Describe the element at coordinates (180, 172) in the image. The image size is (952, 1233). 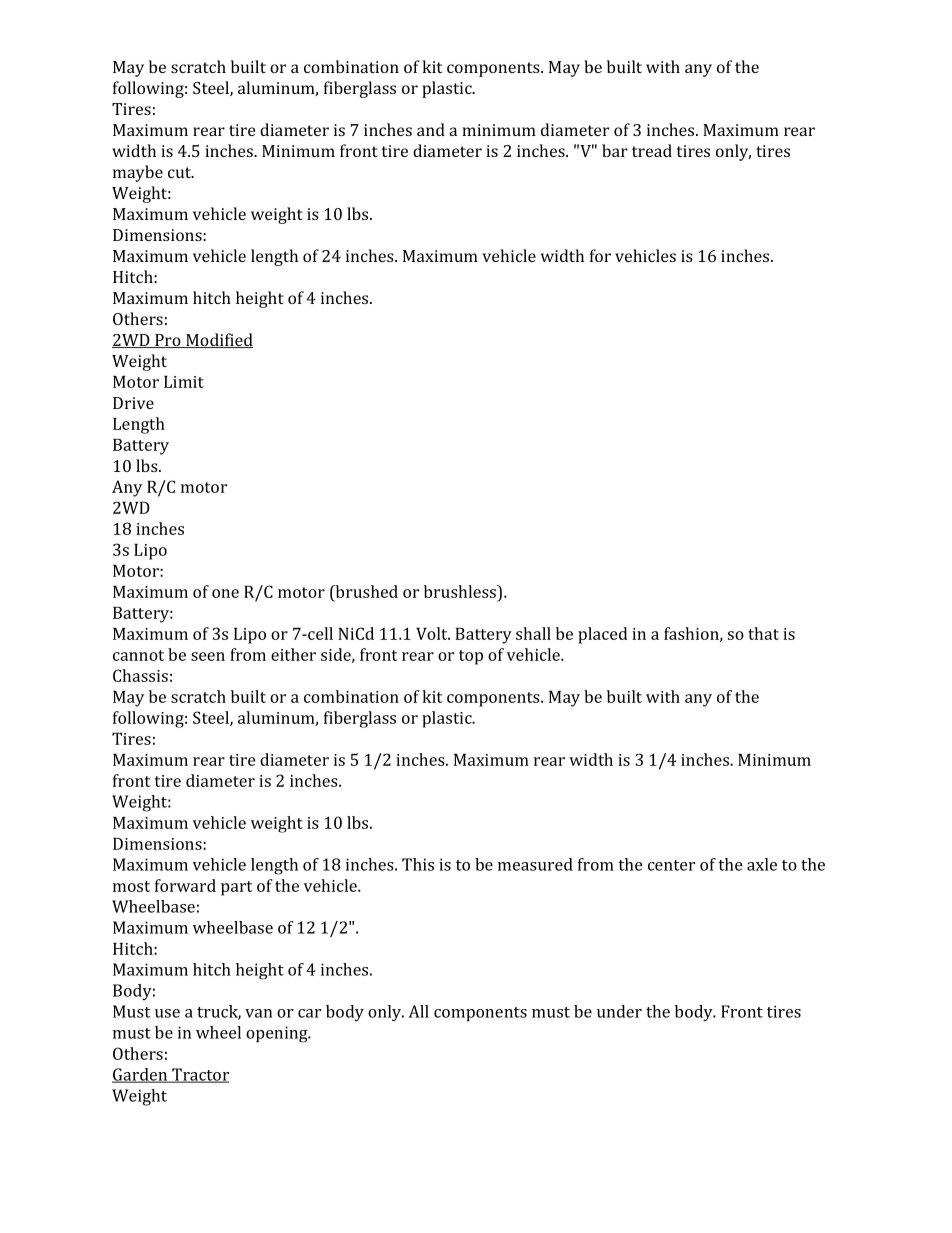
I see `cut` at that location.
